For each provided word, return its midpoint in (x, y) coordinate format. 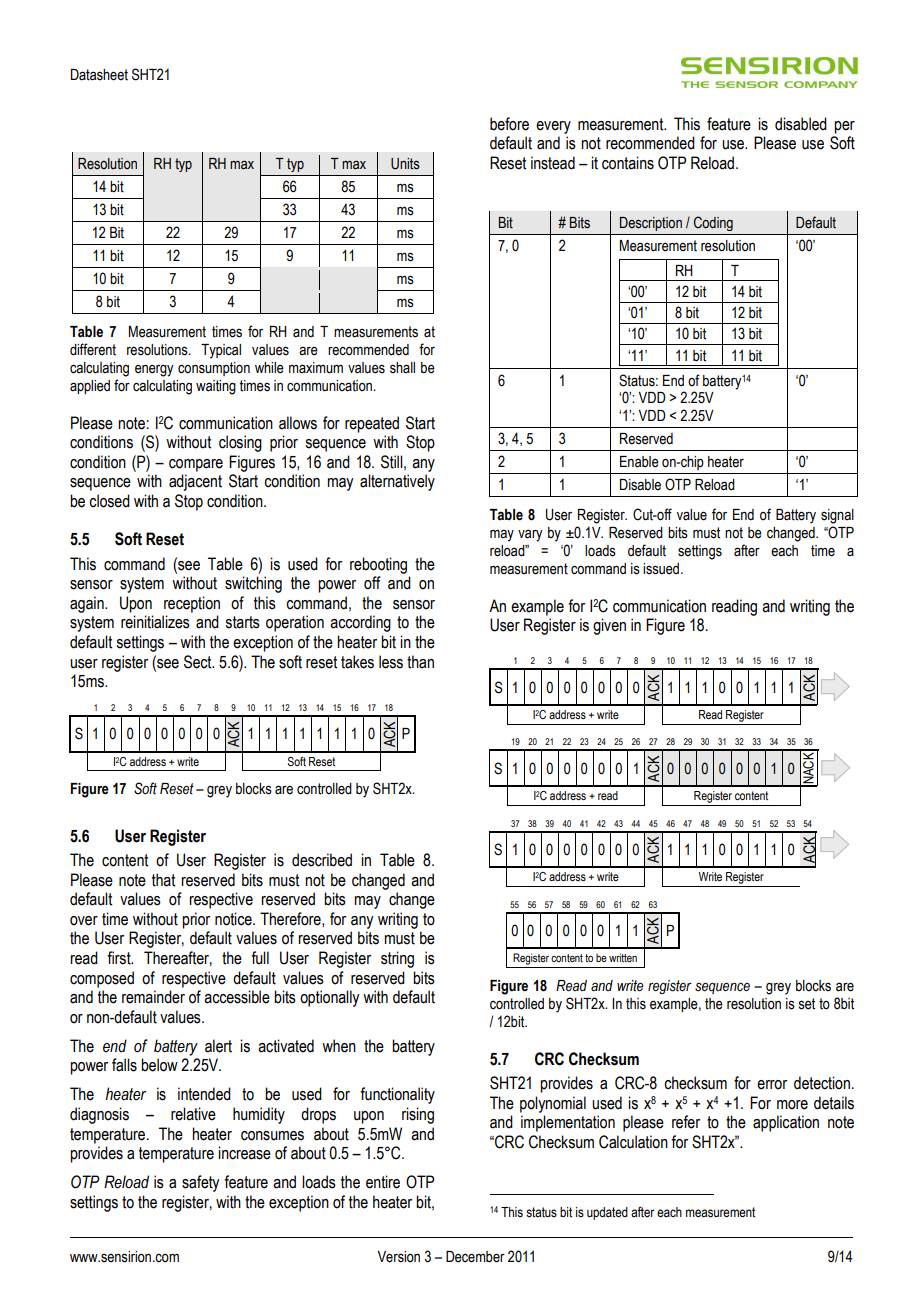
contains (628, 163)
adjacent (195, 482)
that (163, 880)
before (509, 124)
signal (837, 516)
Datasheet (99, 75)
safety (200, 1183)
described (322, 860)
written (623, 957)
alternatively (397, 482)
